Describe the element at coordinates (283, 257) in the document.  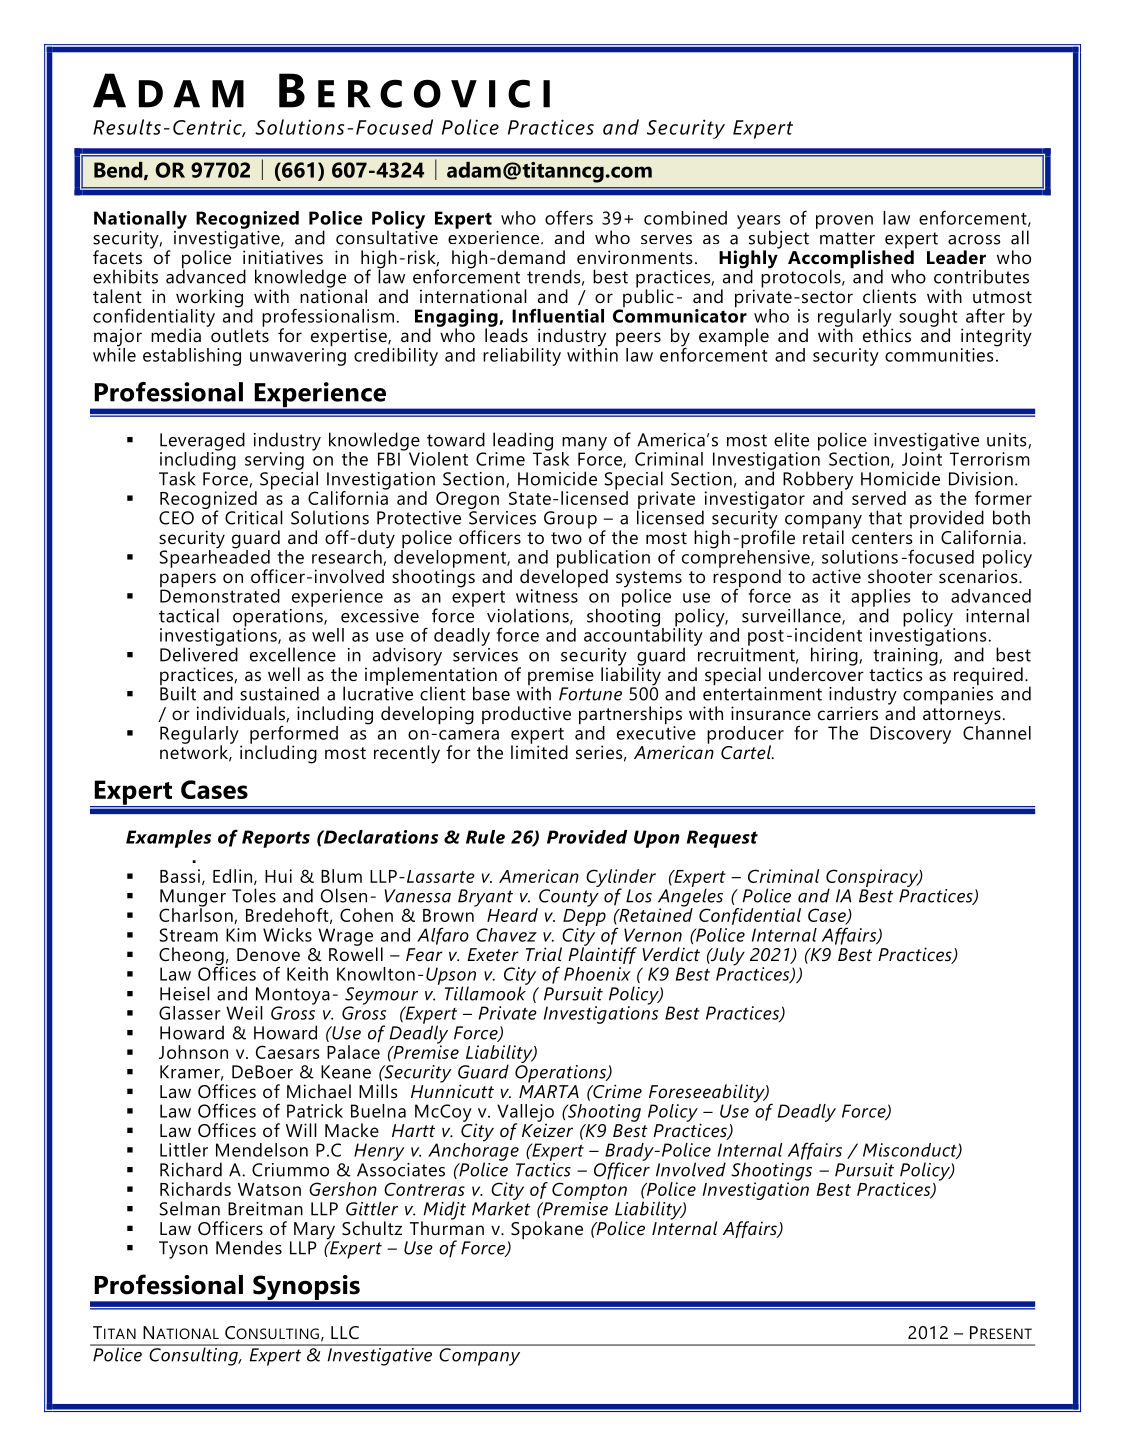
I see `initiatives` at that location.
